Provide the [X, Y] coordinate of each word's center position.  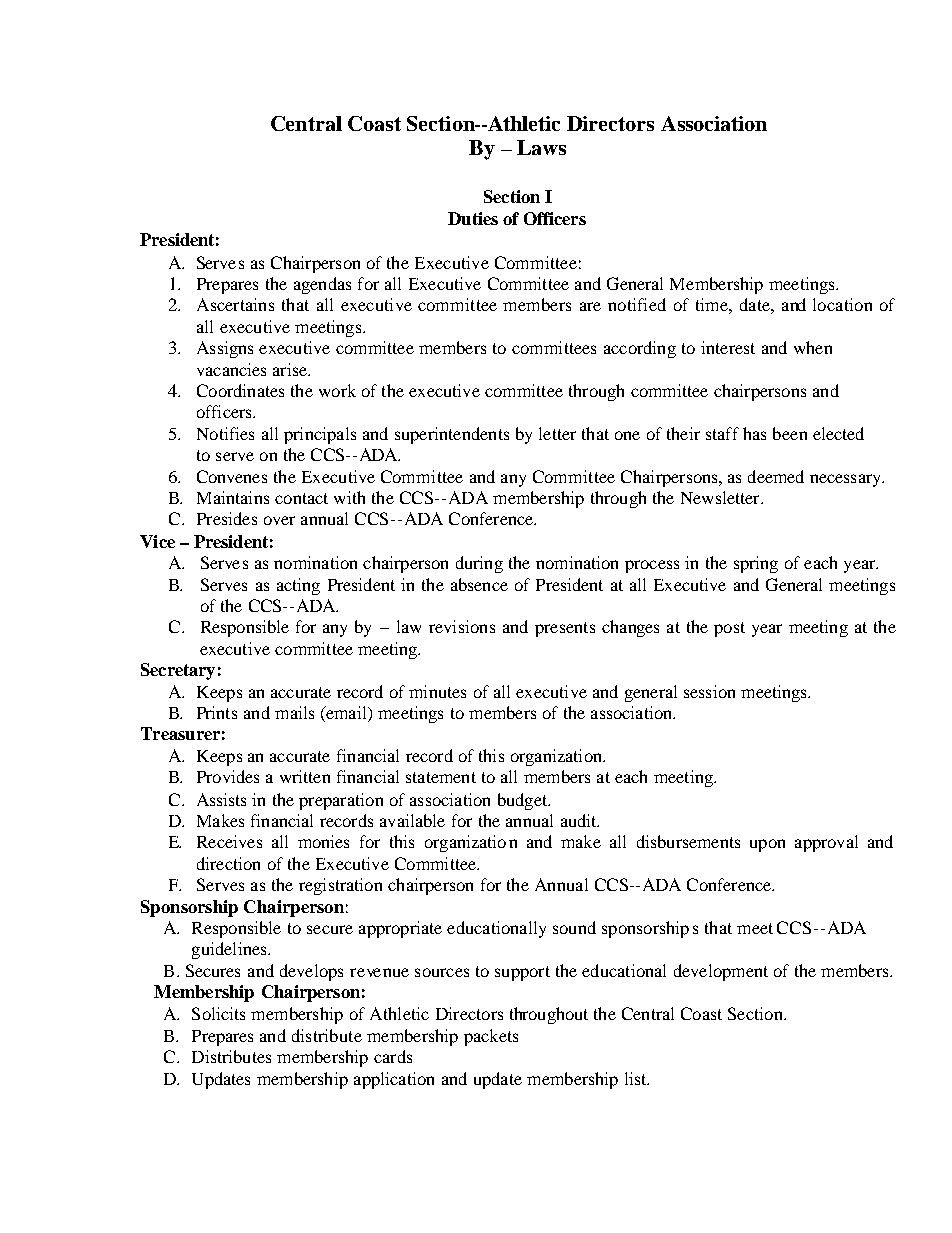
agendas [322, 285]
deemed [776, 476]
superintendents [452, 435]
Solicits [218, 1013]
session [709, 691]
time [713, 304]
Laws [541, 147]
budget [524, 801]
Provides [228, 776]
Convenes [232, 476]
